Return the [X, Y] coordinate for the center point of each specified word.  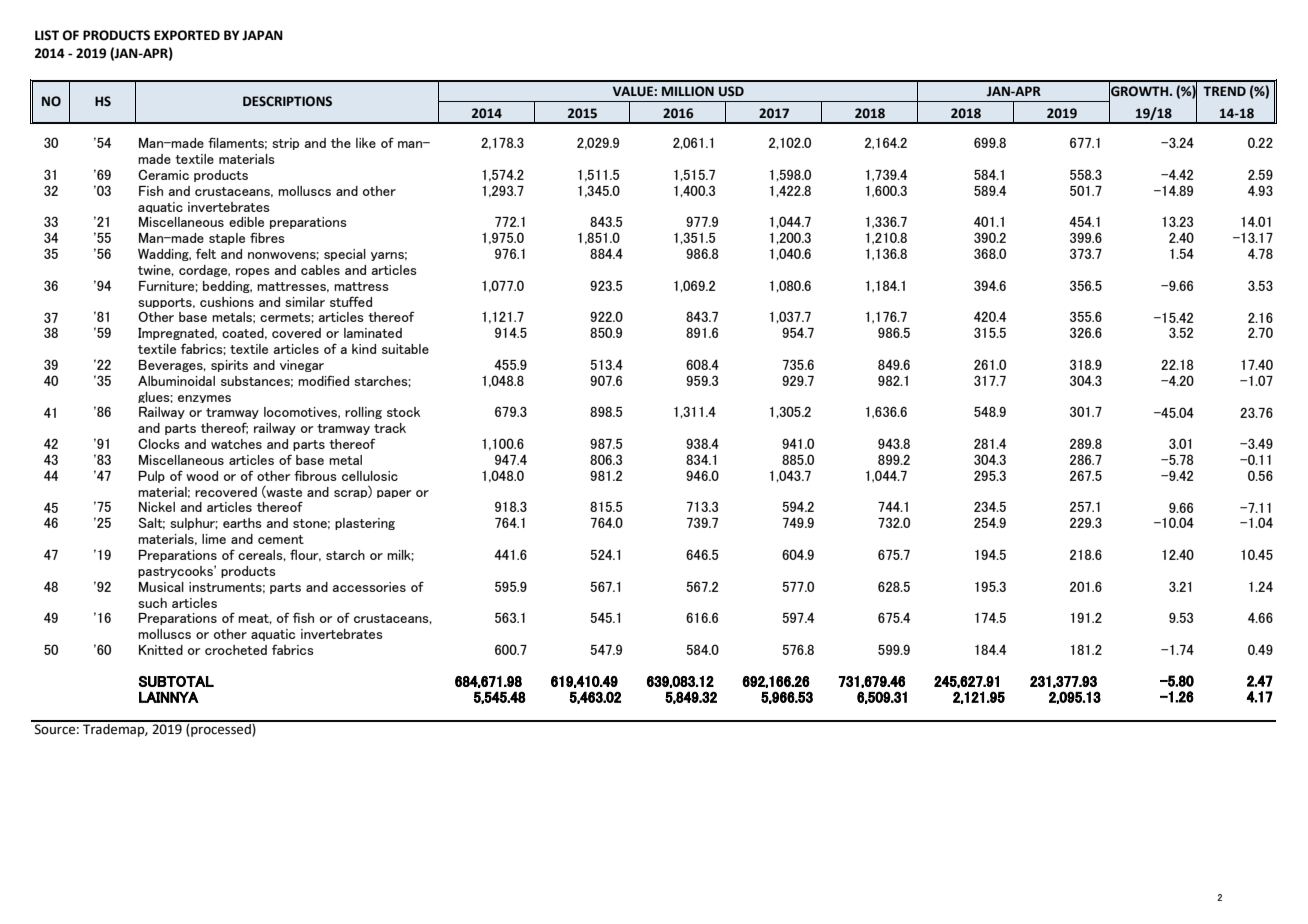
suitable [405, 349]
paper [394, 494]
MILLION [688, 91]
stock [403, 412]
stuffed [351, 301]
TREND [1224, 91]
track [390, 428]
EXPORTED [187, 35]
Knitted [161, 650]
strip [285, 144]
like [366, 143]
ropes [253, 272]
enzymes [204, 399]
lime [214, 539]
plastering [365, 524]
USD [731, 91]
